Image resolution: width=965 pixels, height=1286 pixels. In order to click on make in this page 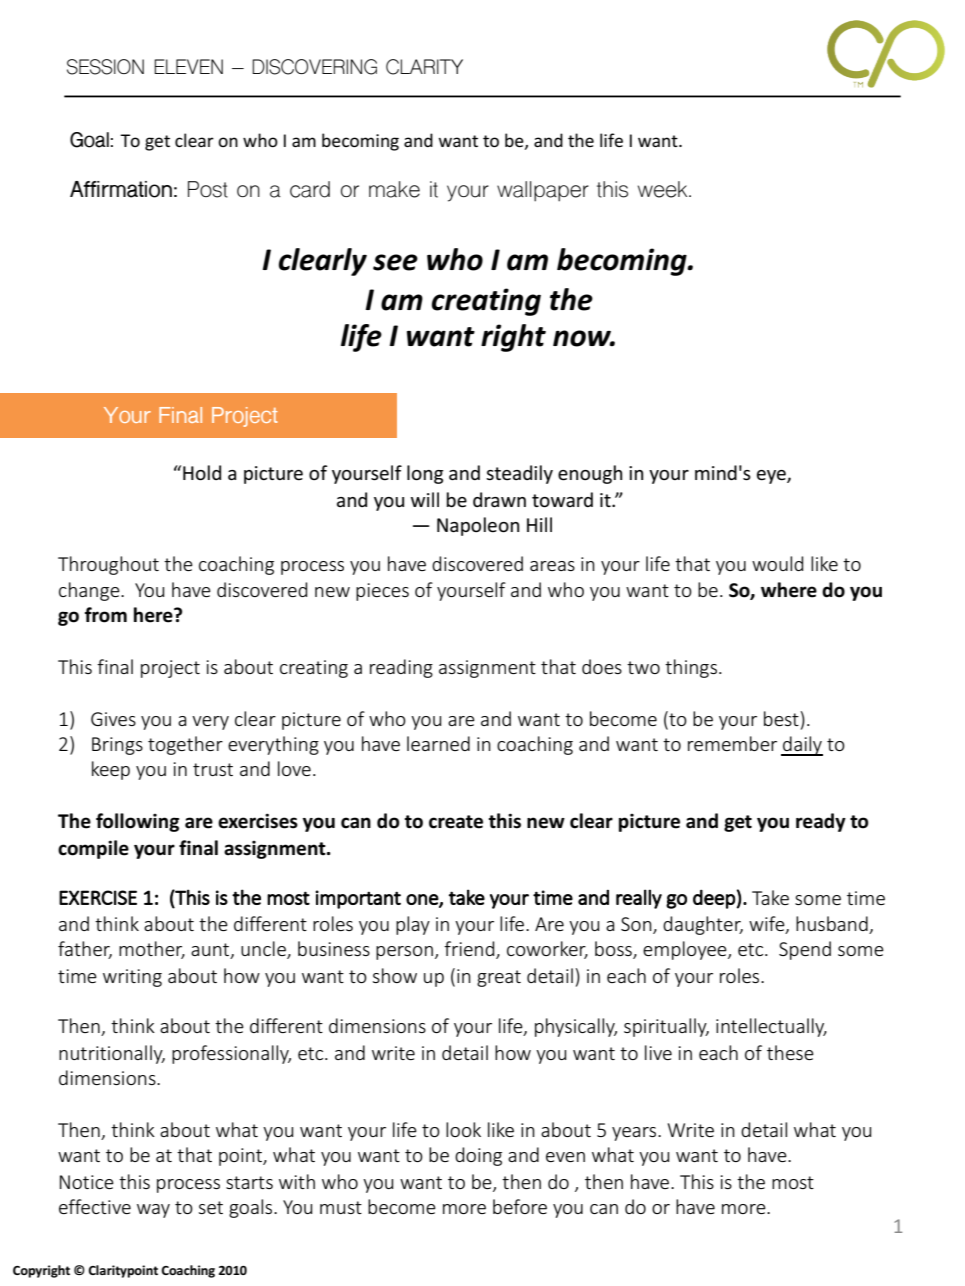, I will do `click(394, 189)`.
